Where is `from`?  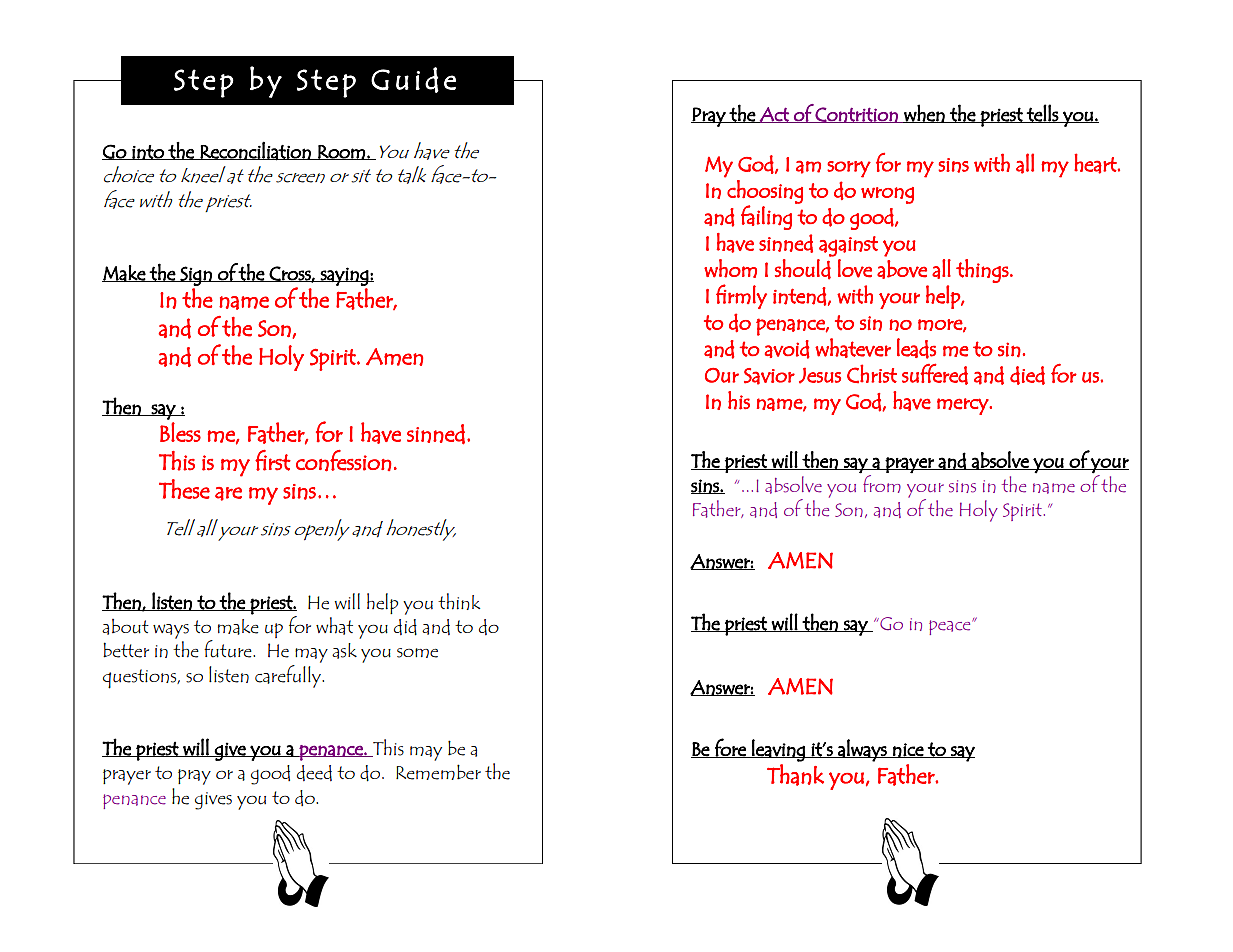 from is located at coordinates (881, 482).
